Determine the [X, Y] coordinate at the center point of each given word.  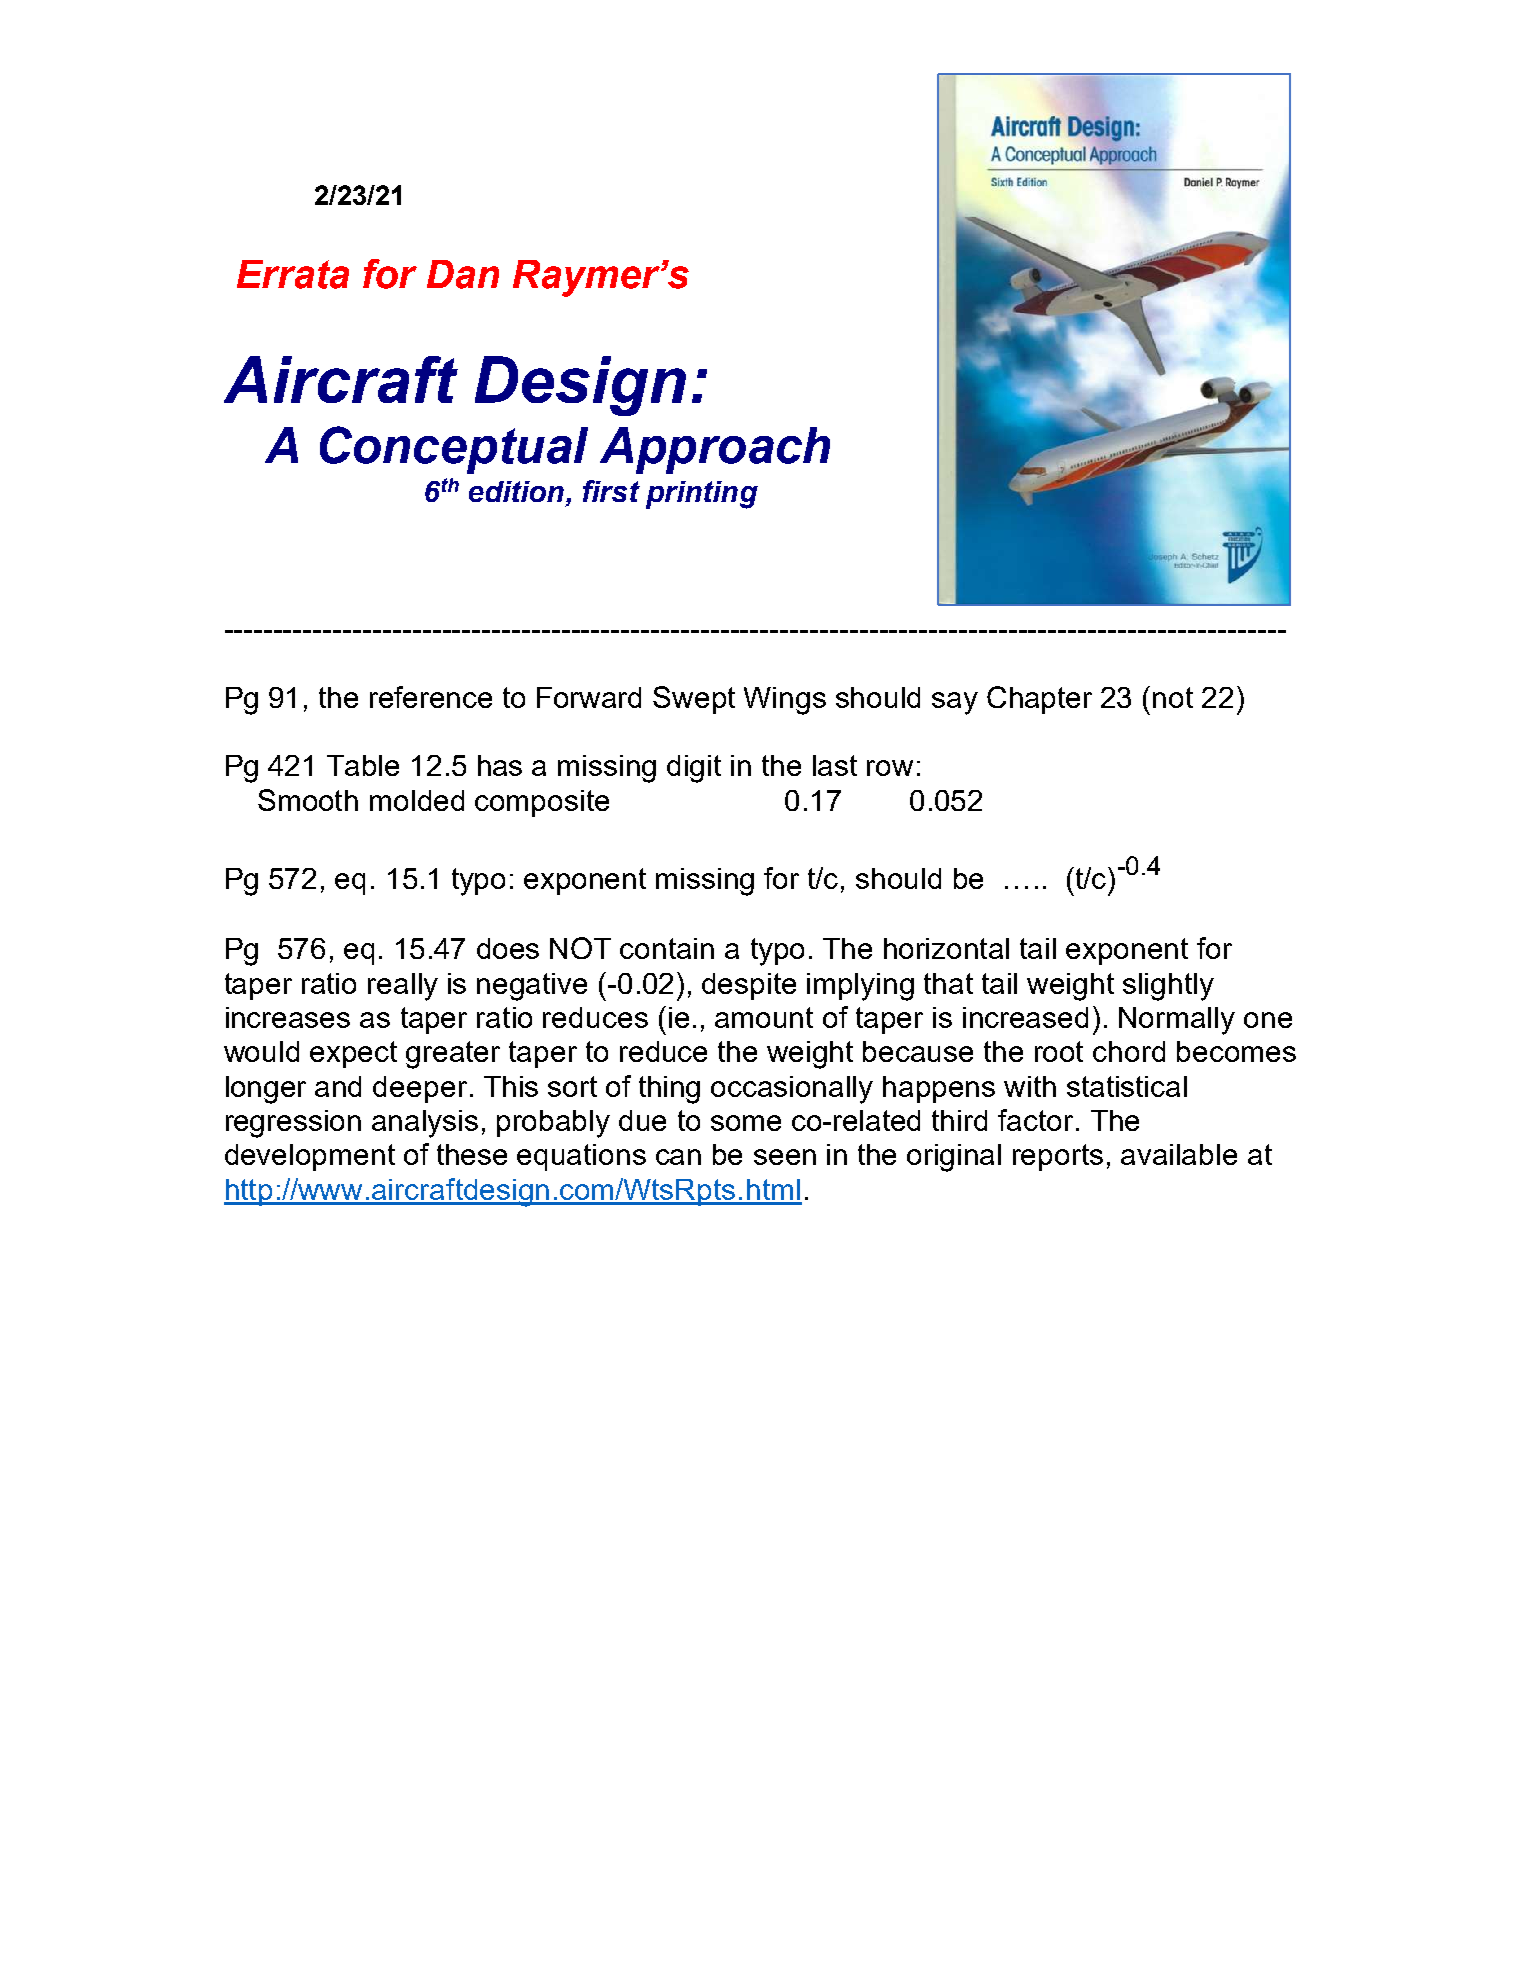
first [611, 491]
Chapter [1039, 700]
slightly [1168, 987]
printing [702, 495]
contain [667, 948]
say [955, 703]
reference [431, 697]
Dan [463, 274]
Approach [715, 450]
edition [518, 493]
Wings [785, 701]
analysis [425, 1124]
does [508, 948]
